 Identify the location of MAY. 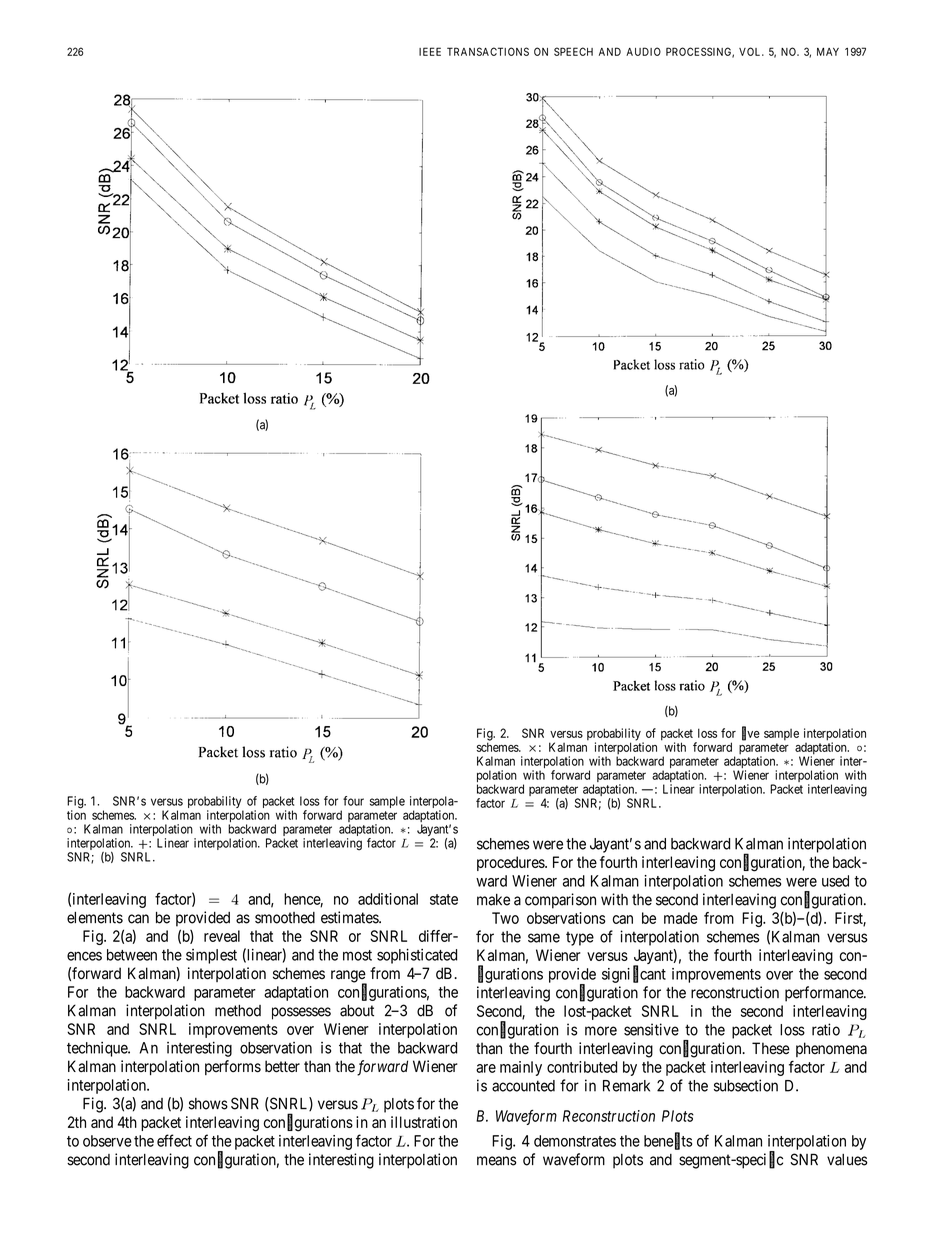
(828, 52).
